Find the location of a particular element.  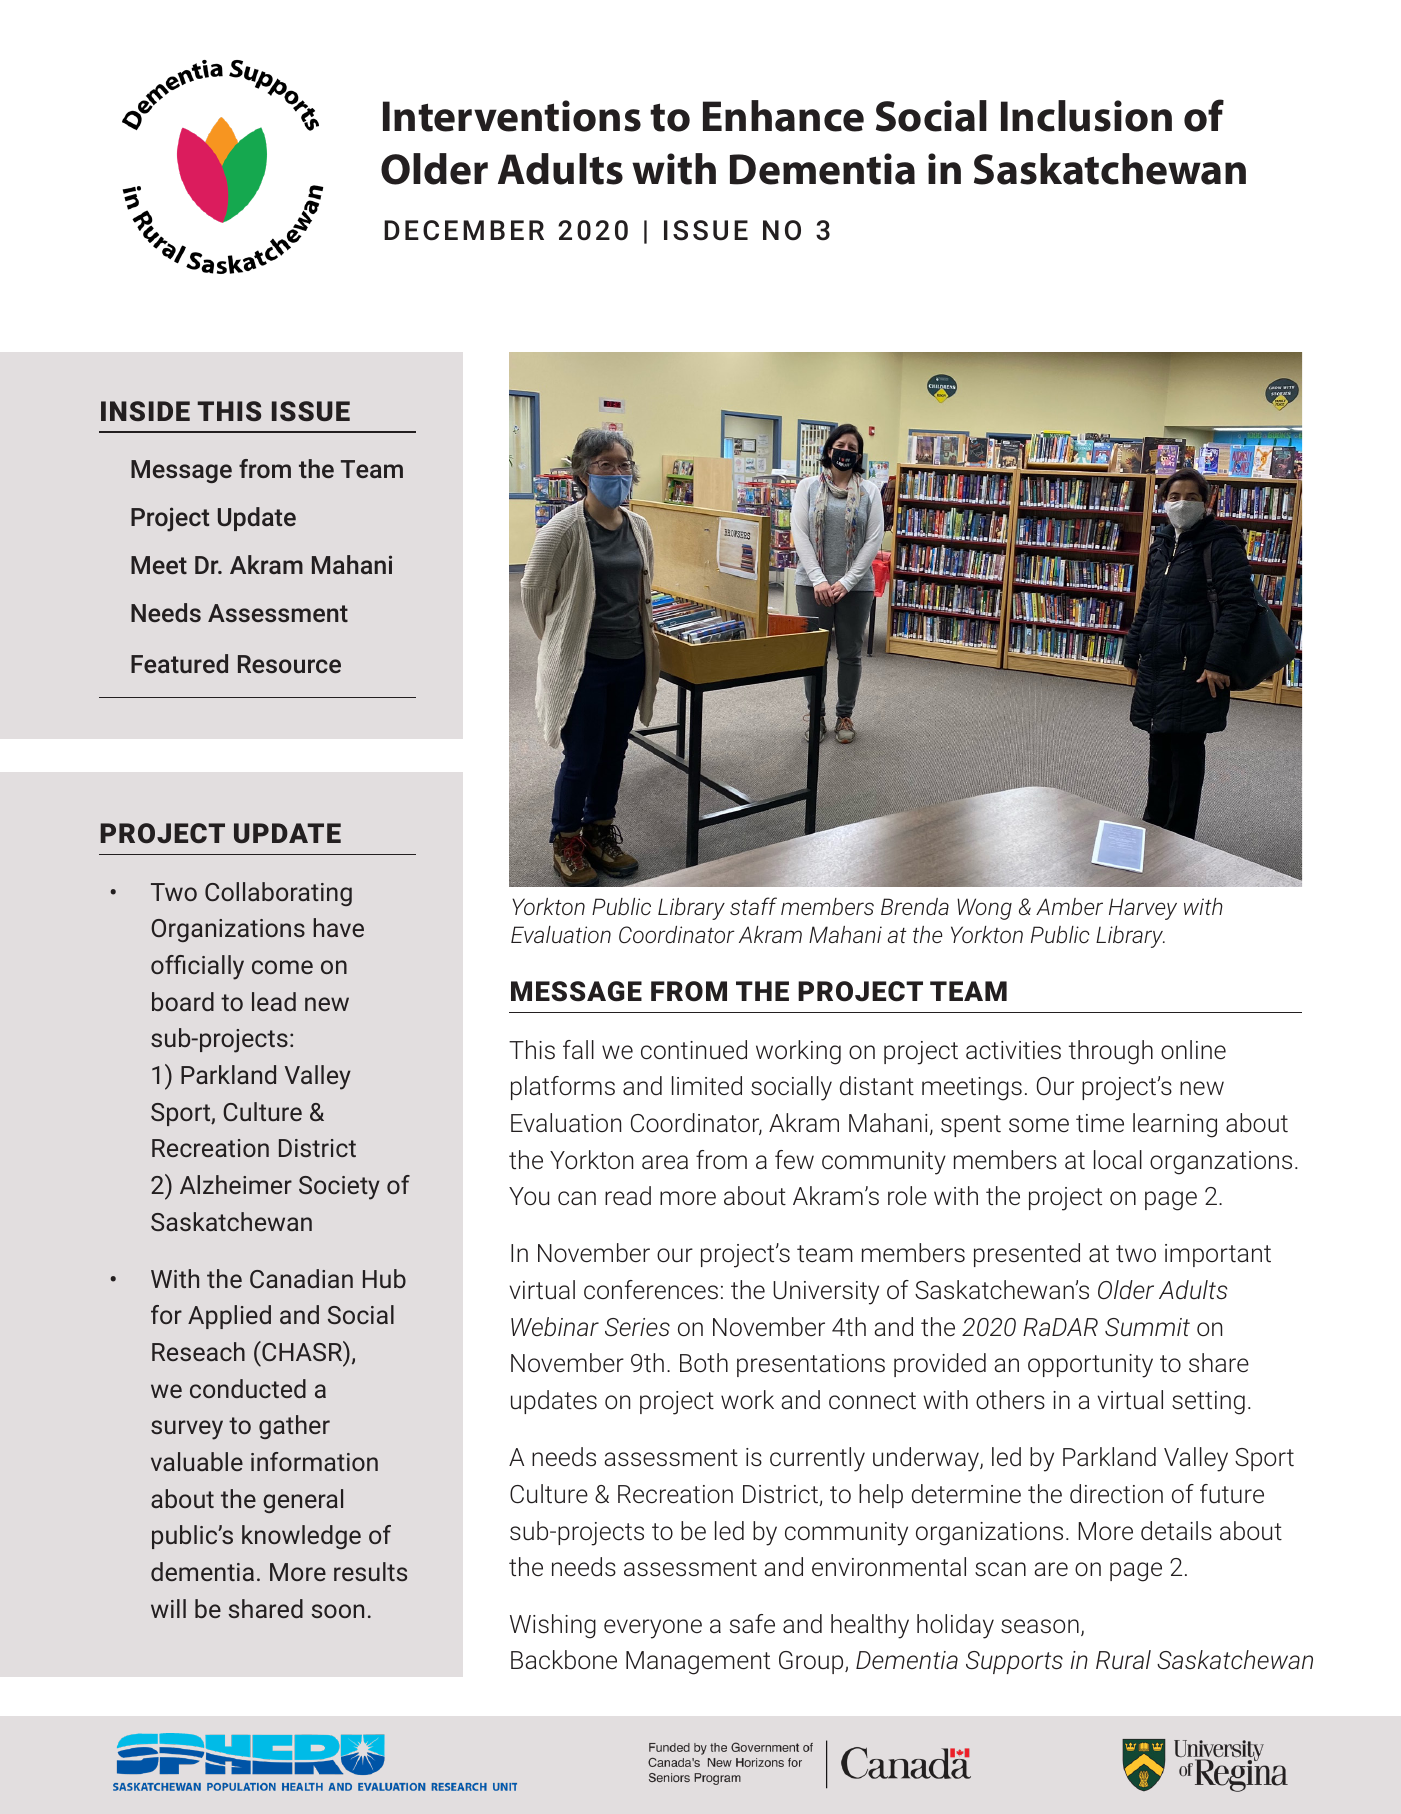

Summit is located at coordinates (1147, 1327).
